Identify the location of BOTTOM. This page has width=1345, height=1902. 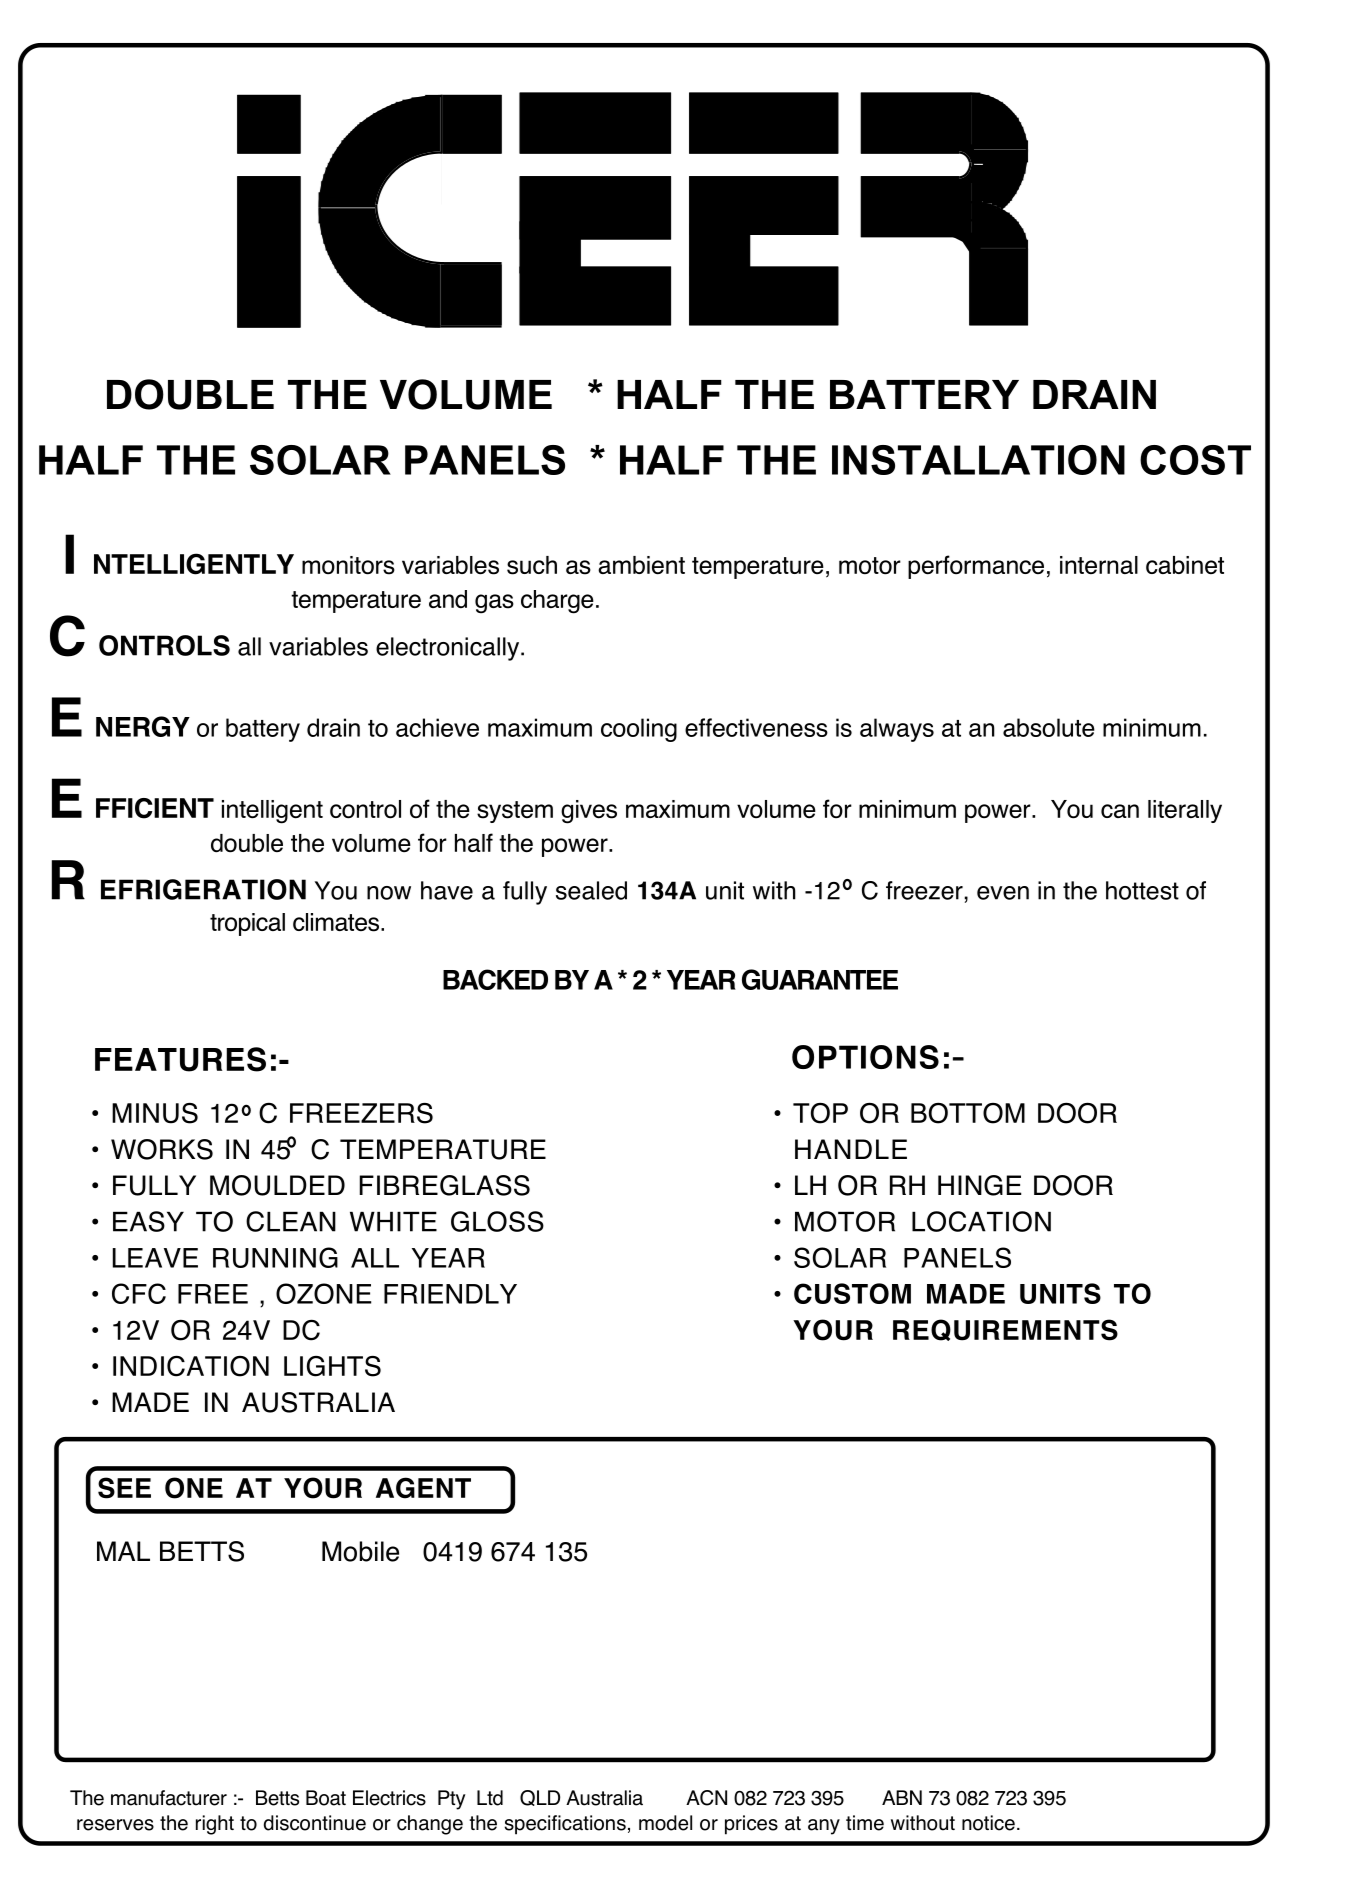
(968, 1113).
